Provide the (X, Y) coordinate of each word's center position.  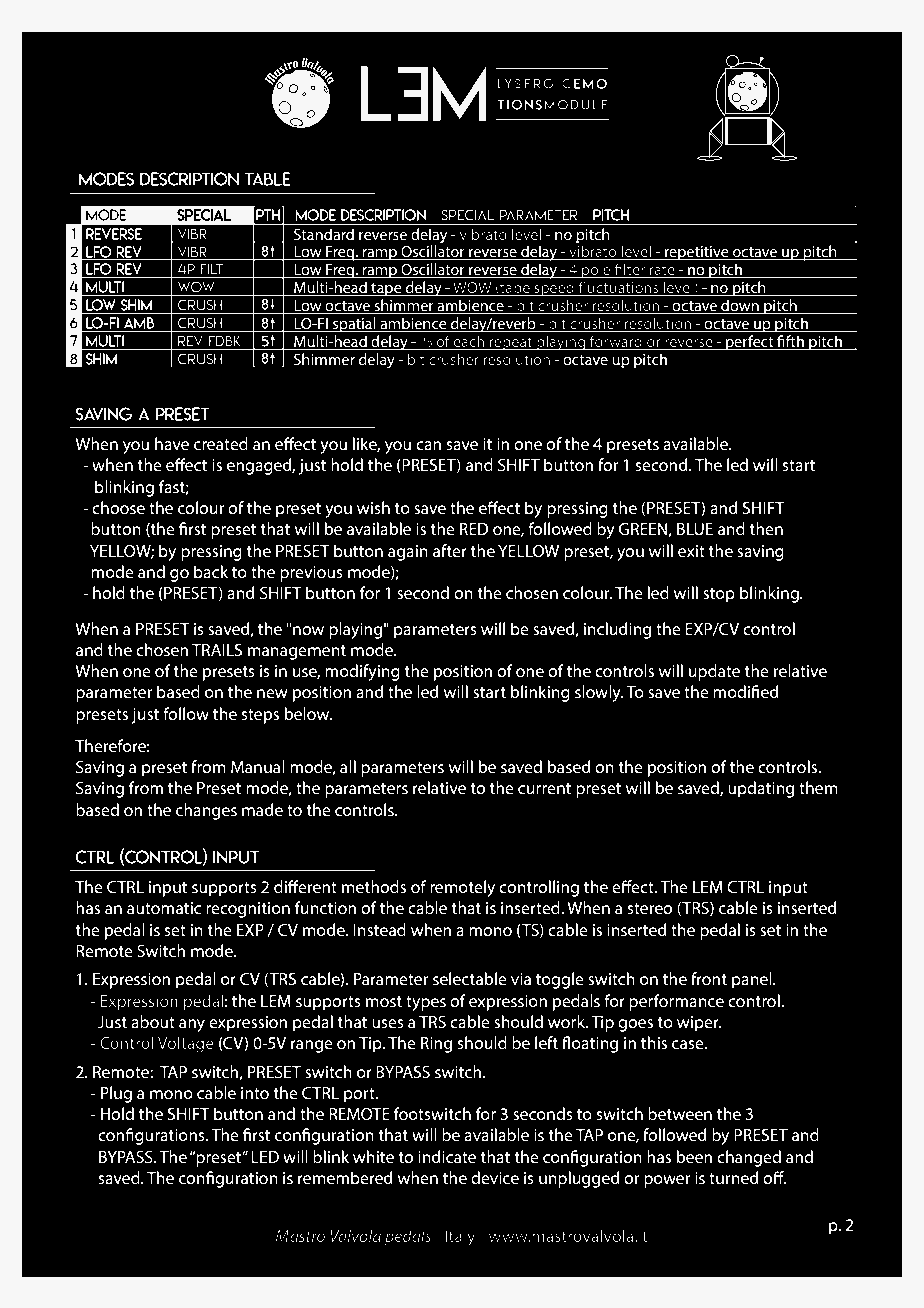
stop (719, 595)
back (211, 571)
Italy (460, 1237)
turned (734, 1177)
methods (373, 886)
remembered (345, 1177)
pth (268, 215)
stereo (649, 908)
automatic (164, 908)
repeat (511, 343)
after (450, 550)
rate (662, 271)
